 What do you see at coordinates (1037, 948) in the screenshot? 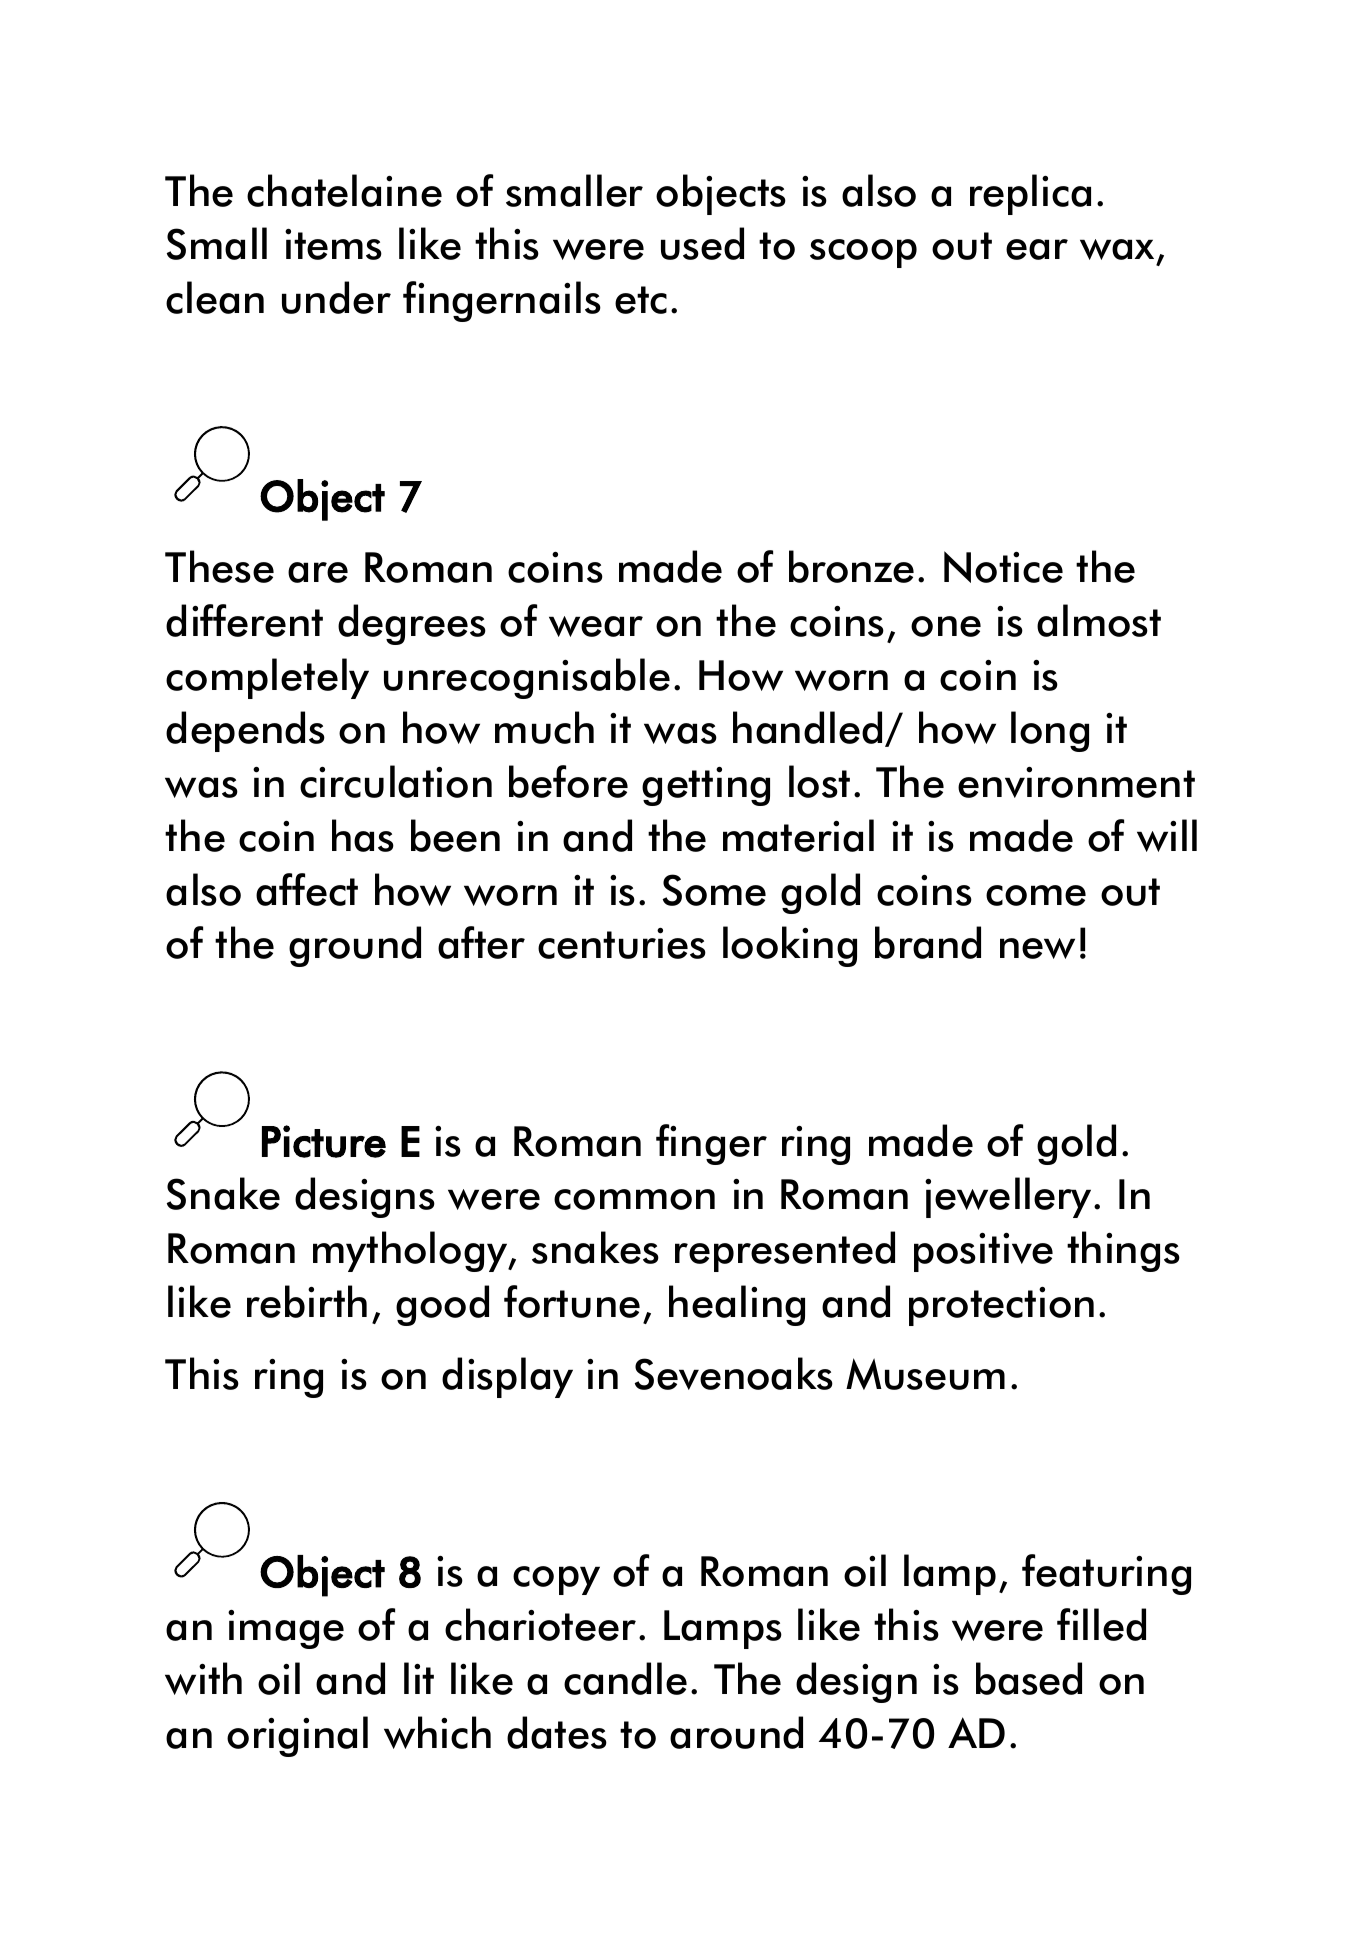
I see `new` at bounding box center [1037, 948].
